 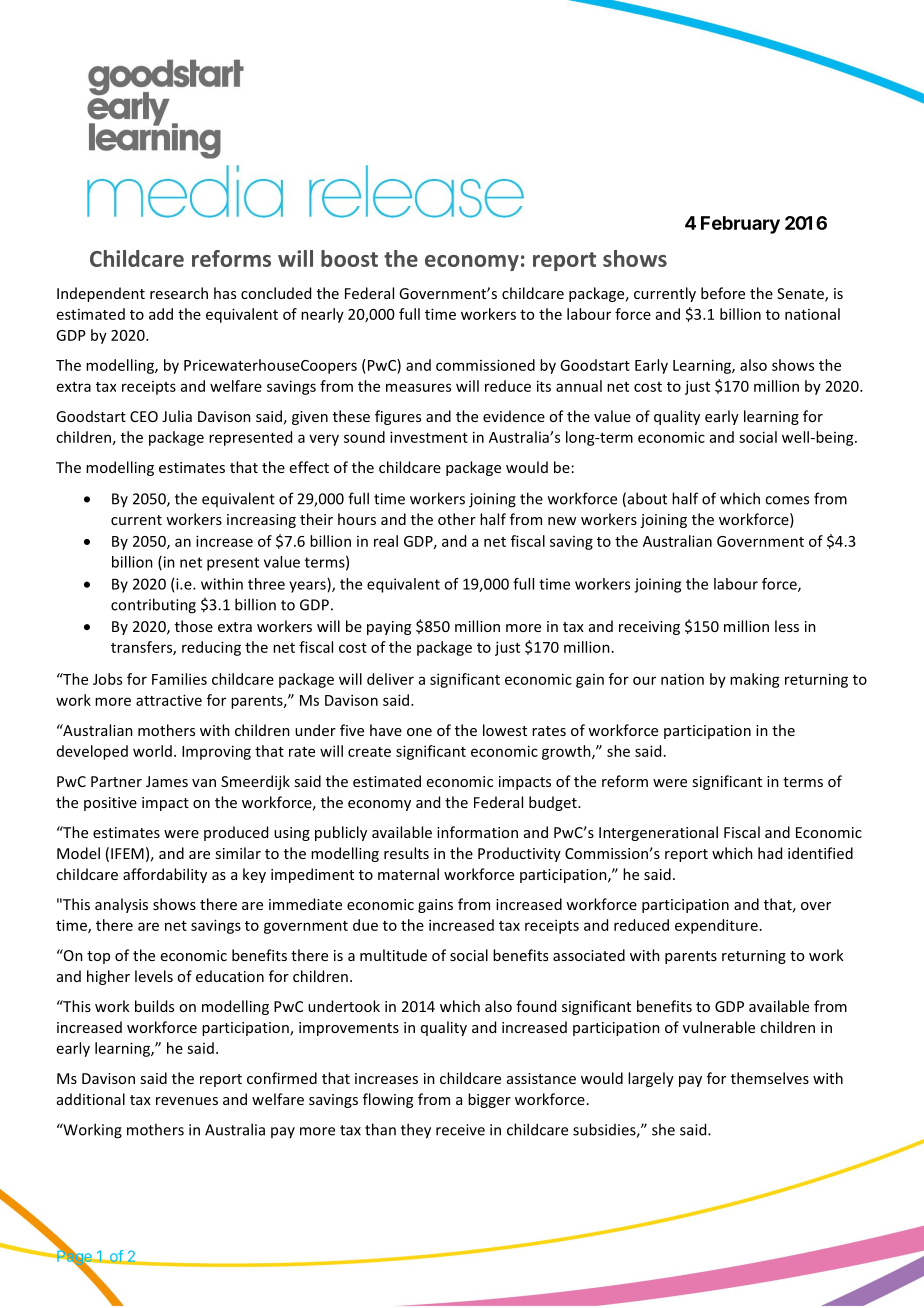 I want to click on Julia, so click(x=177, y=416).
